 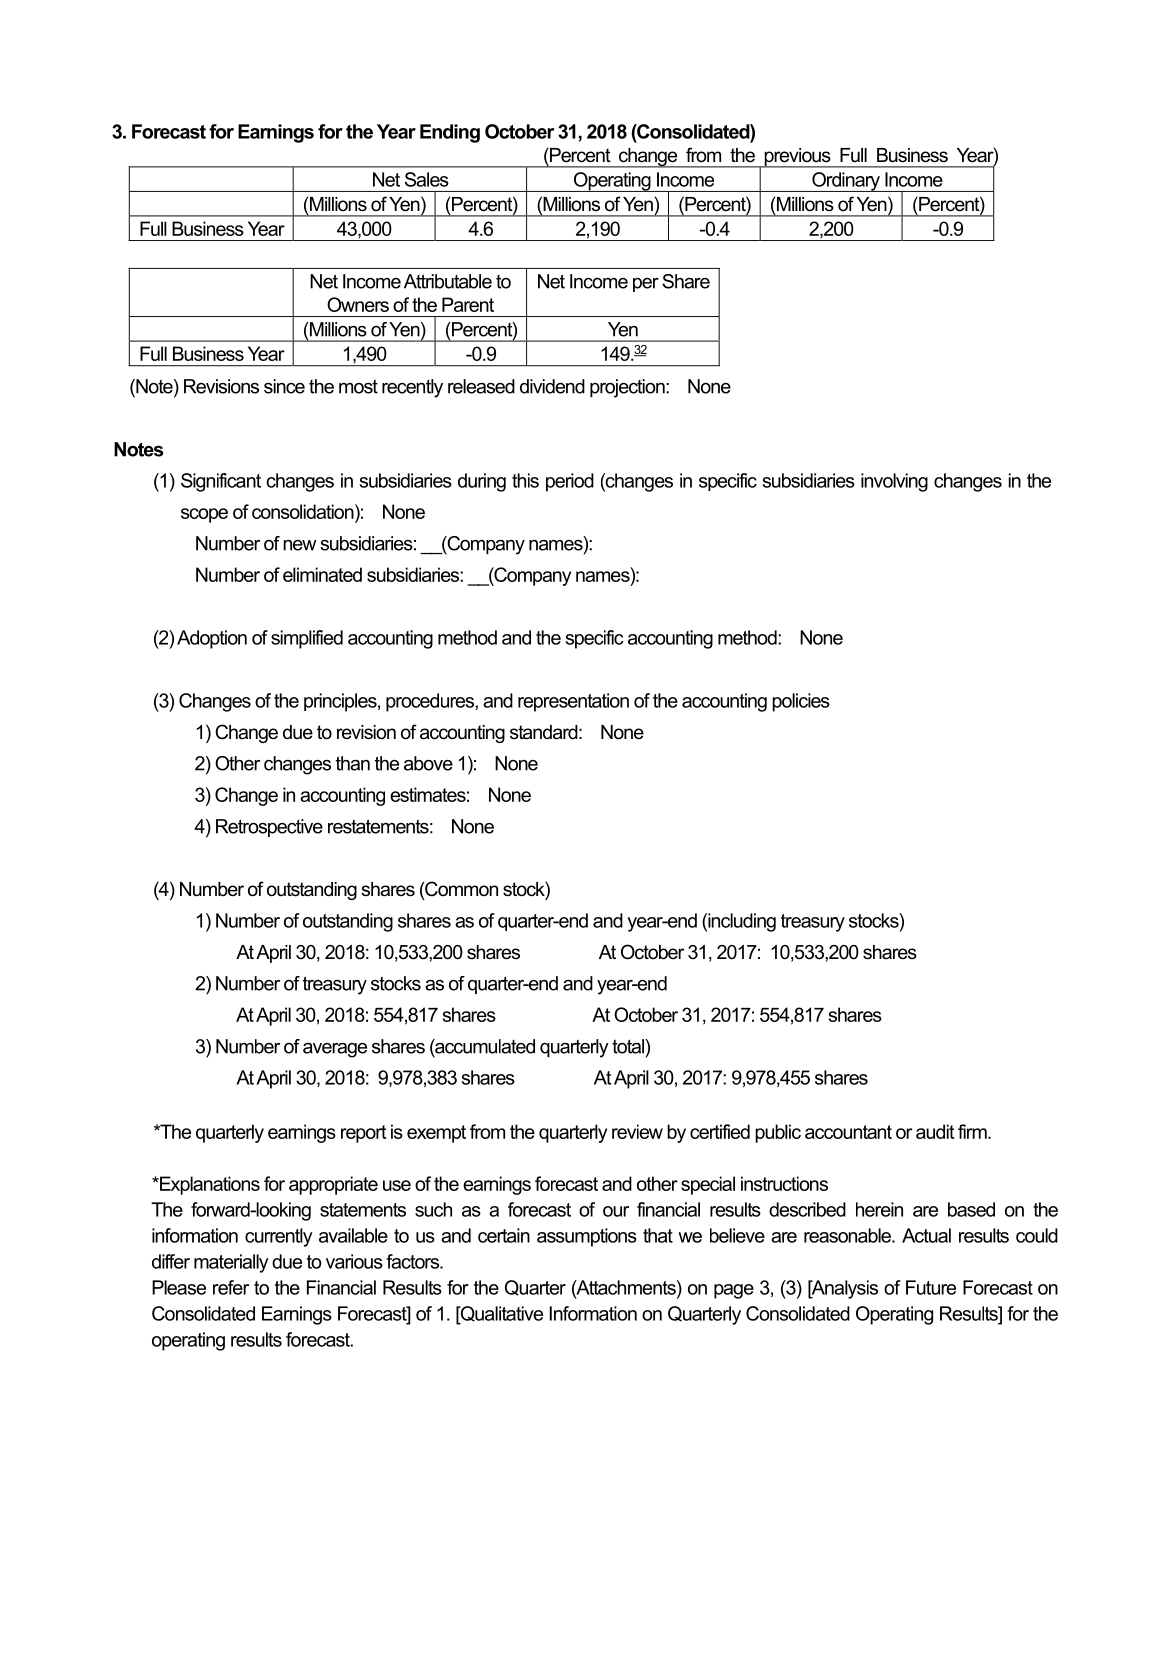 What do you see at coordinates (299, 545) in the screenshot?
I see `new` at bounding box center [299, 545].
